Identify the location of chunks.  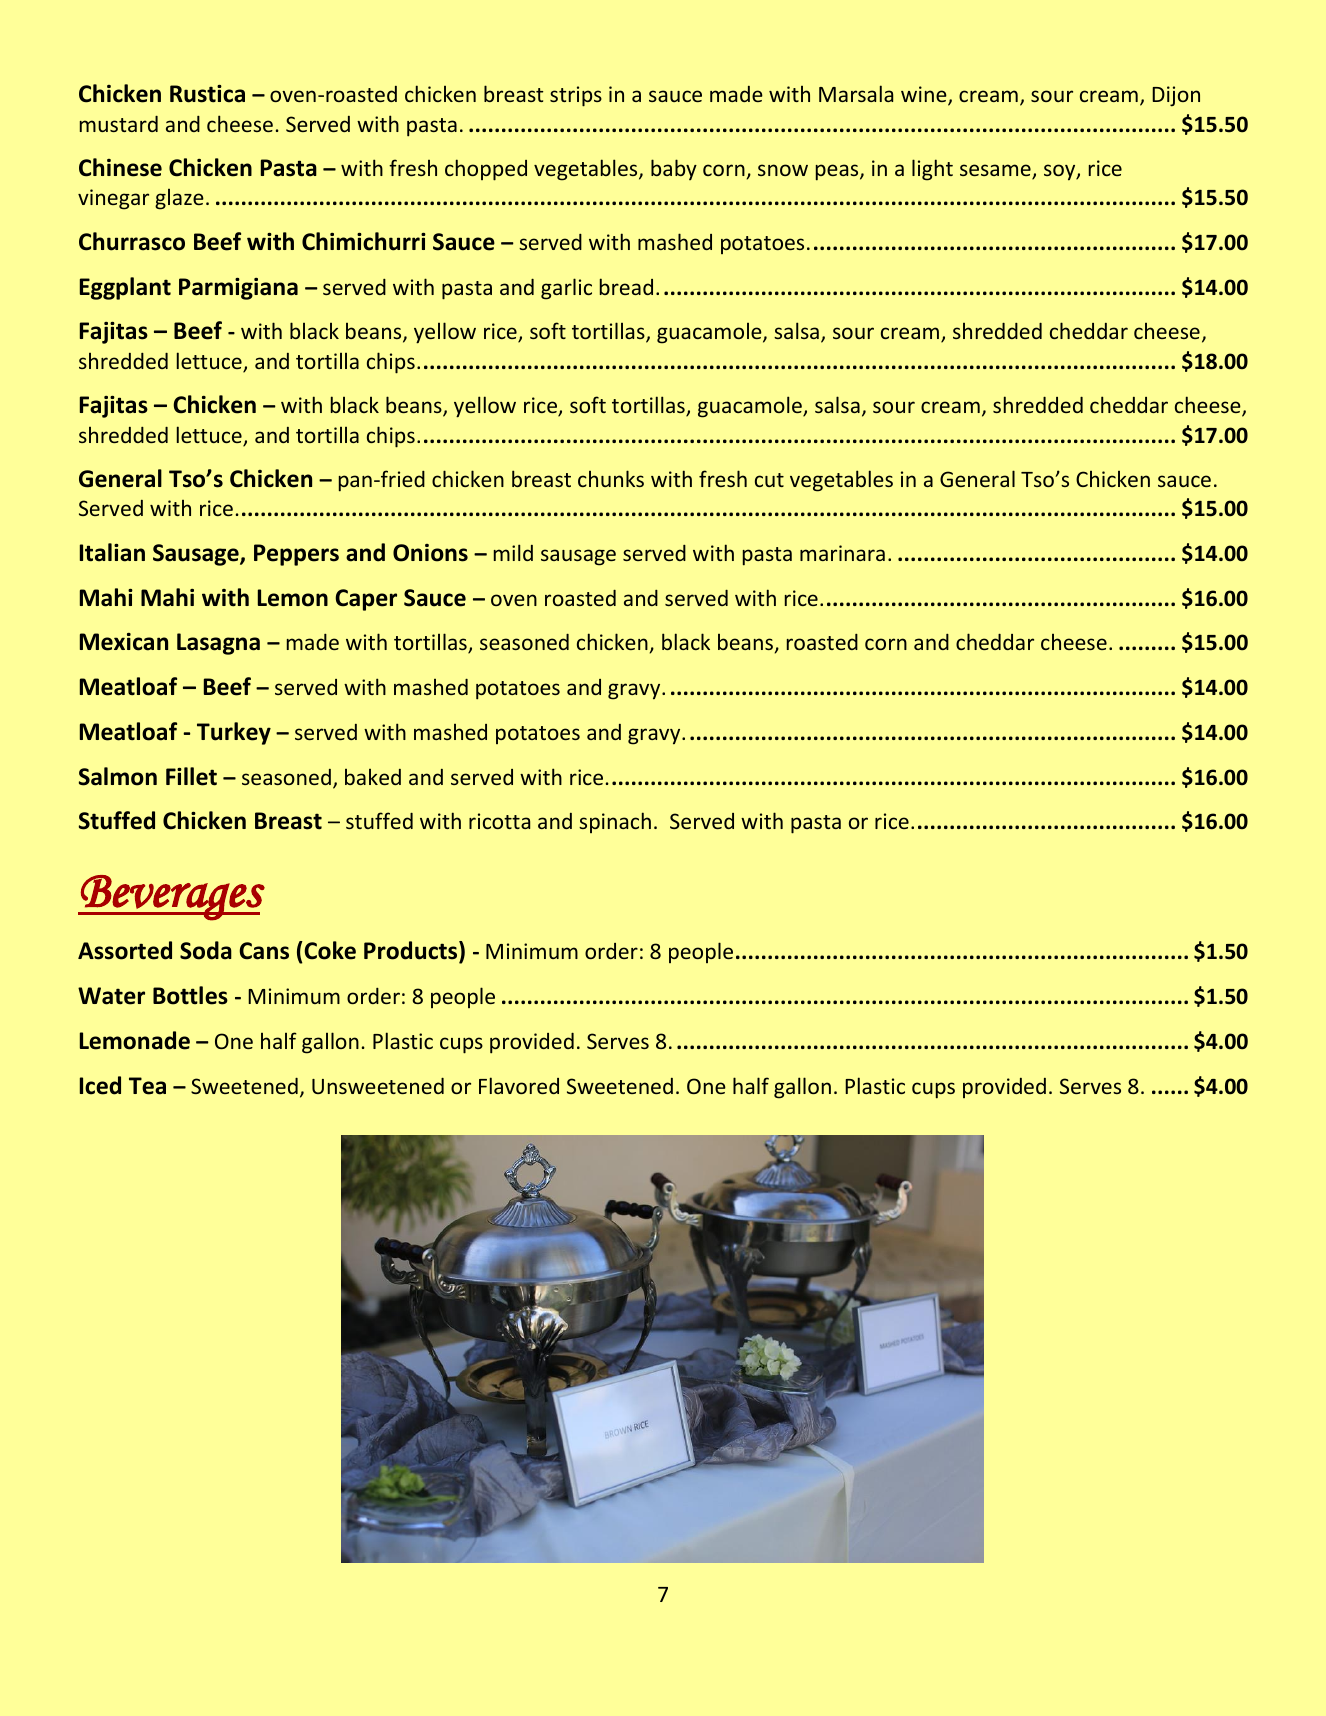
(611, 478).
